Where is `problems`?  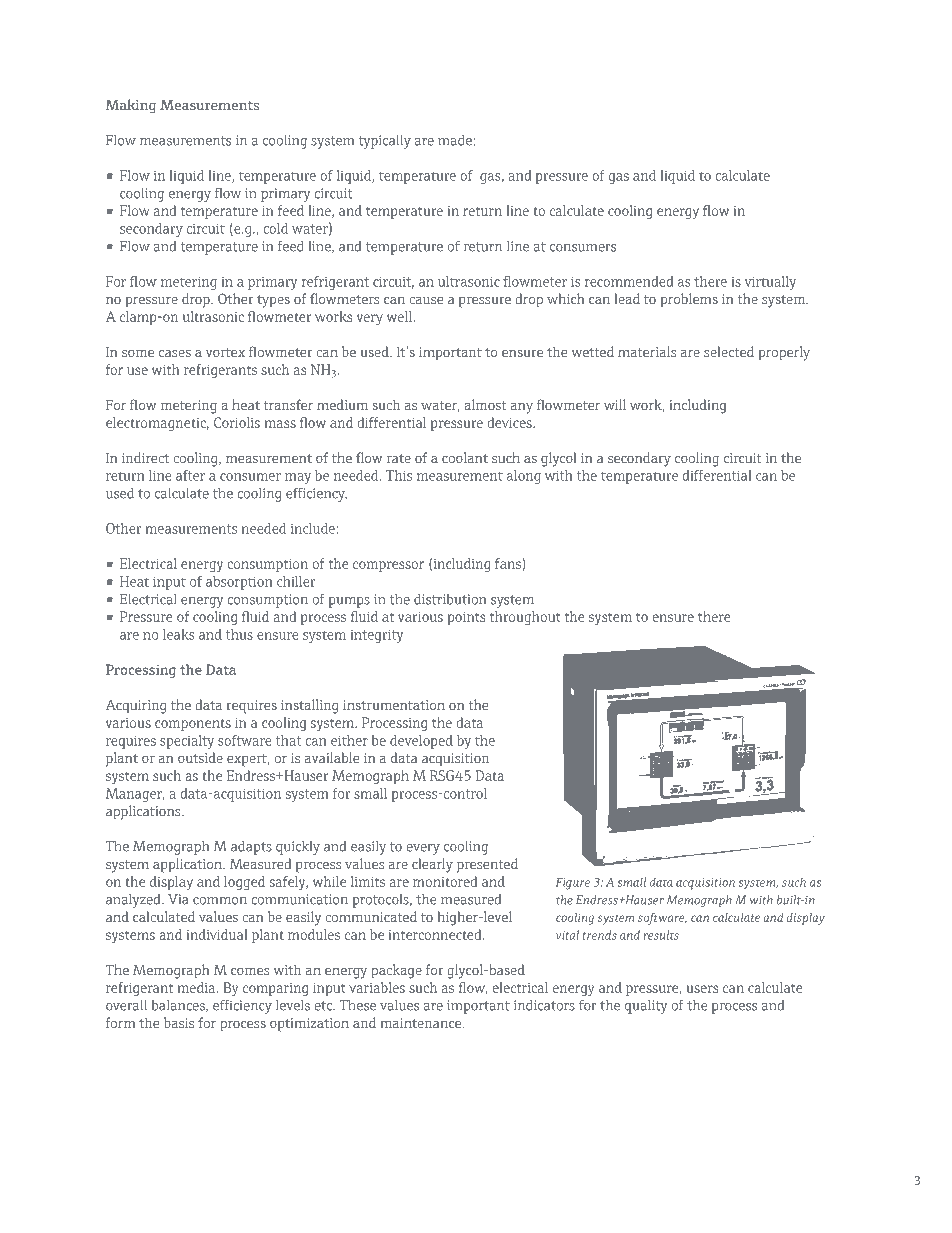
problems is located at coordinates (689, 300).
